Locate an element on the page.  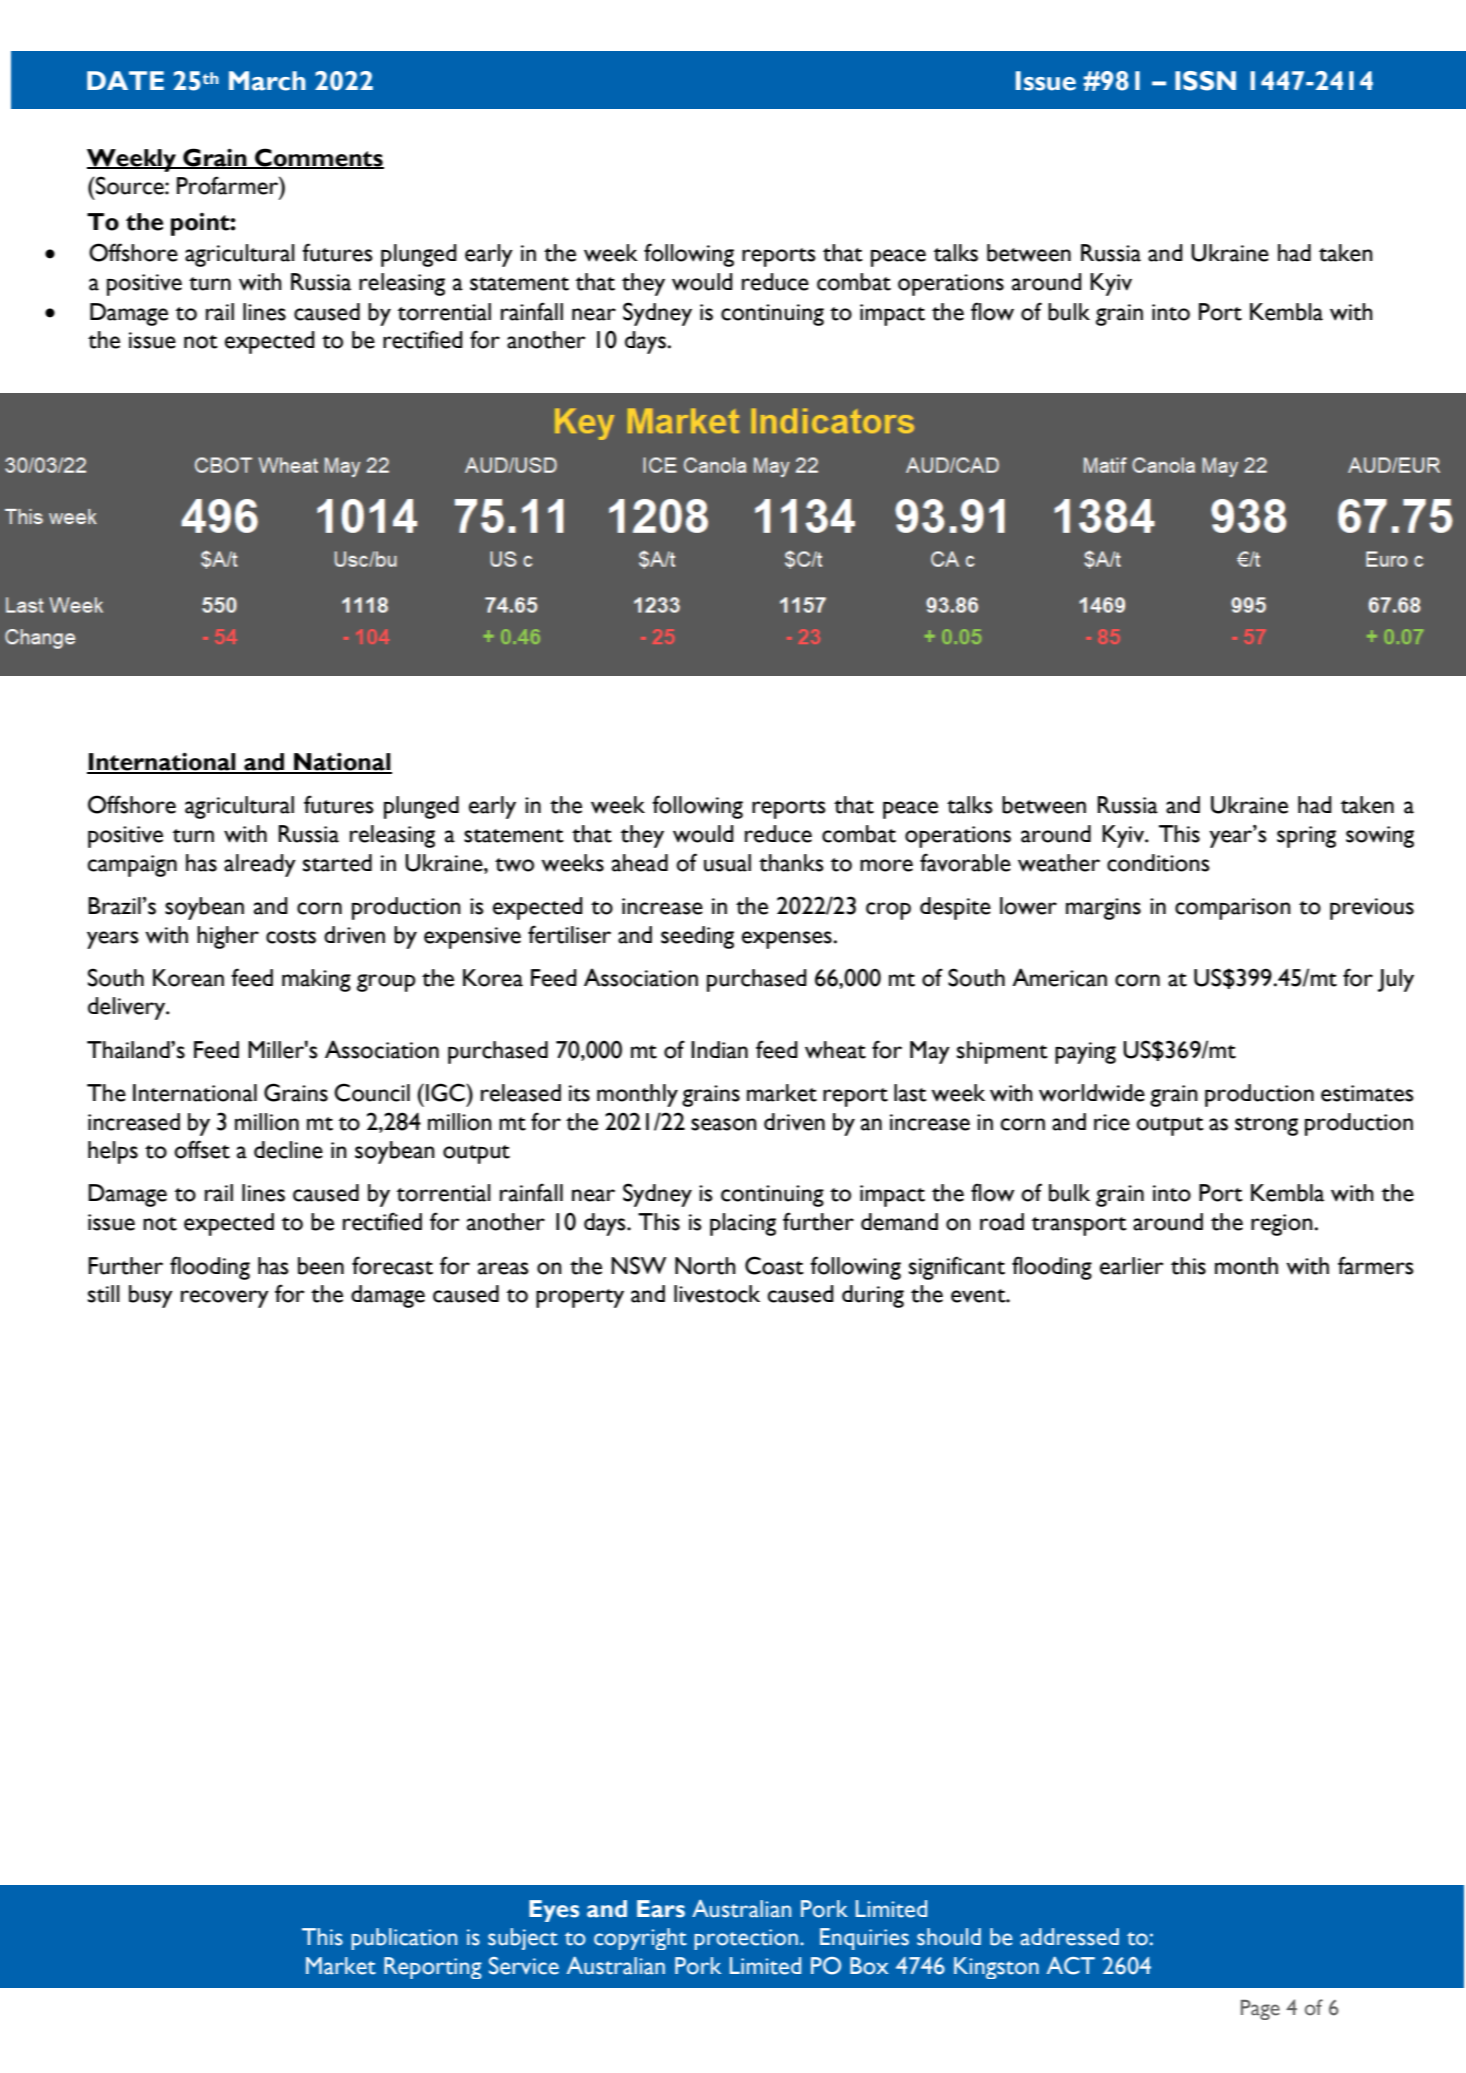
usual is located at coordinates (727, 863).
